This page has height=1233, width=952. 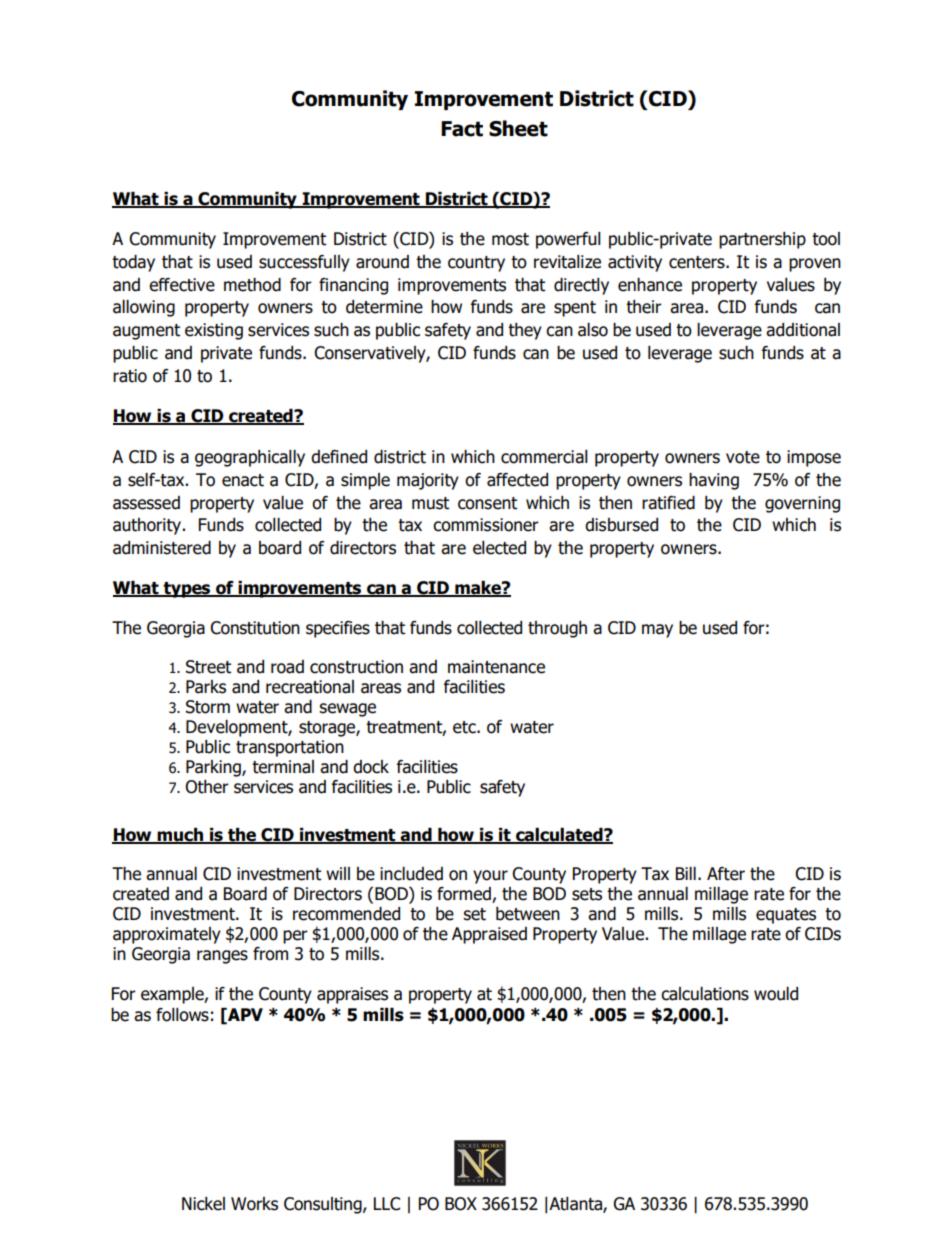 What do you see at coordinates (743, 457) in the page?
I see `vote` at bounding box center [743, 457].
